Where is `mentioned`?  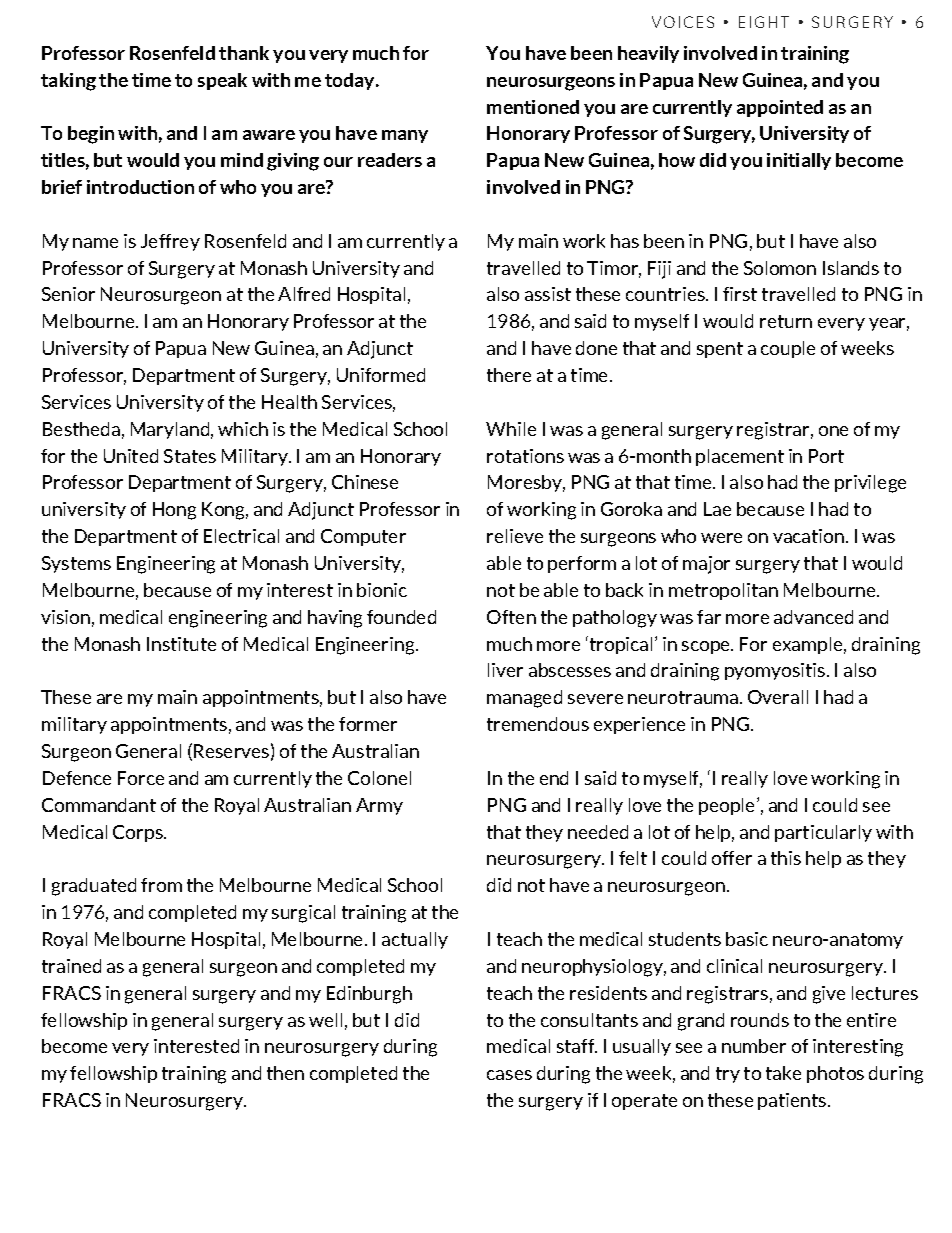
mentioned is located at coordinates (533, 107).
